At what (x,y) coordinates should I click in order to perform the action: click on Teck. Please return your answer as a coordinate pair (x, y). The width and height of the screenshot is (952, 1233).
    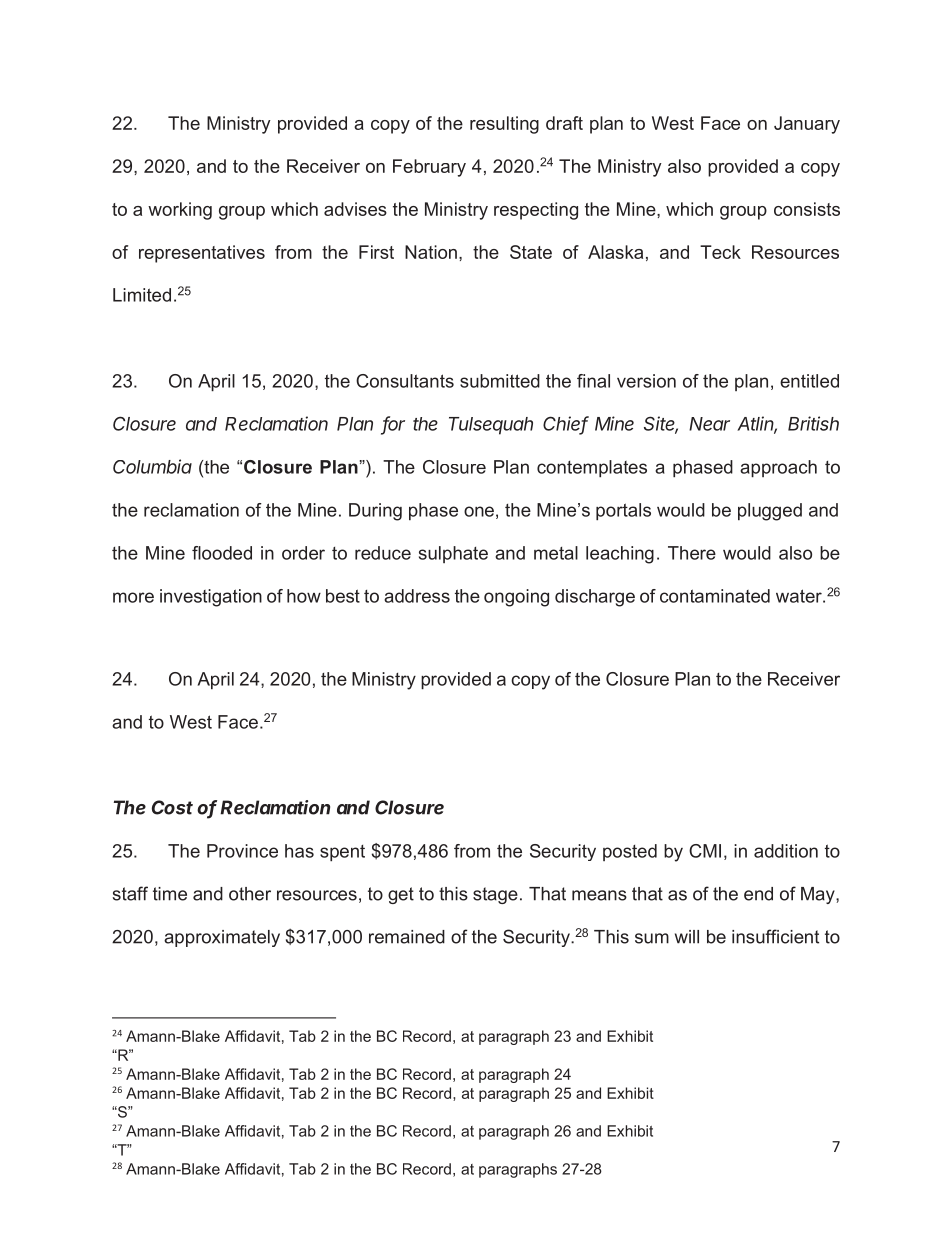
    Looking at the image, I should click on (720, 252).
